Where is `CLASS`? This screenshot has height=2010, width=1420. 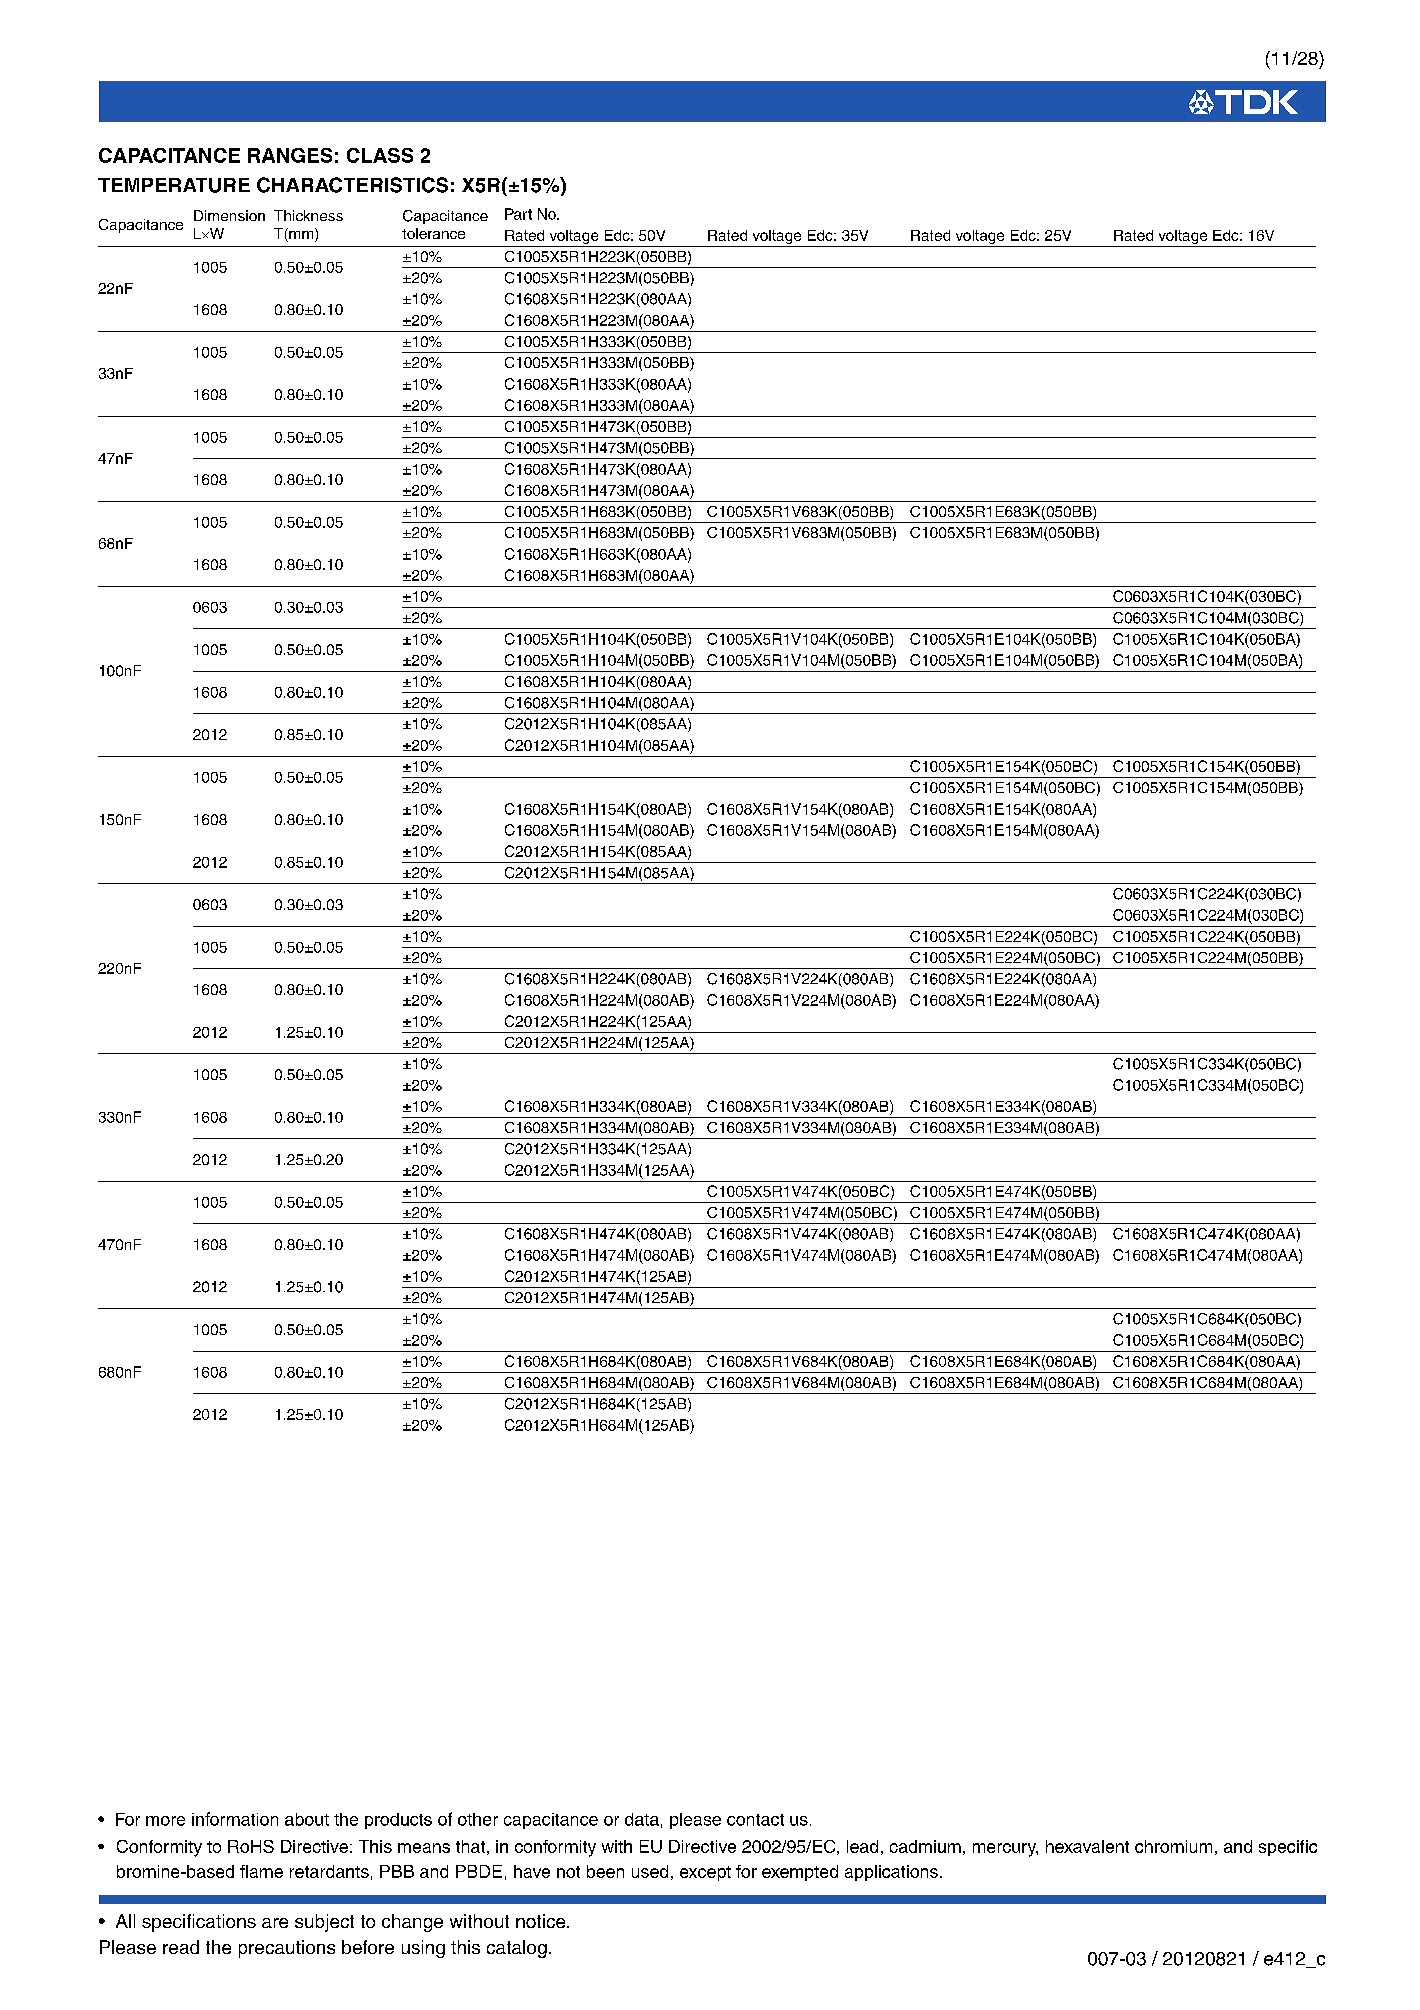
CLASS is located at coordinates (380, 155).
